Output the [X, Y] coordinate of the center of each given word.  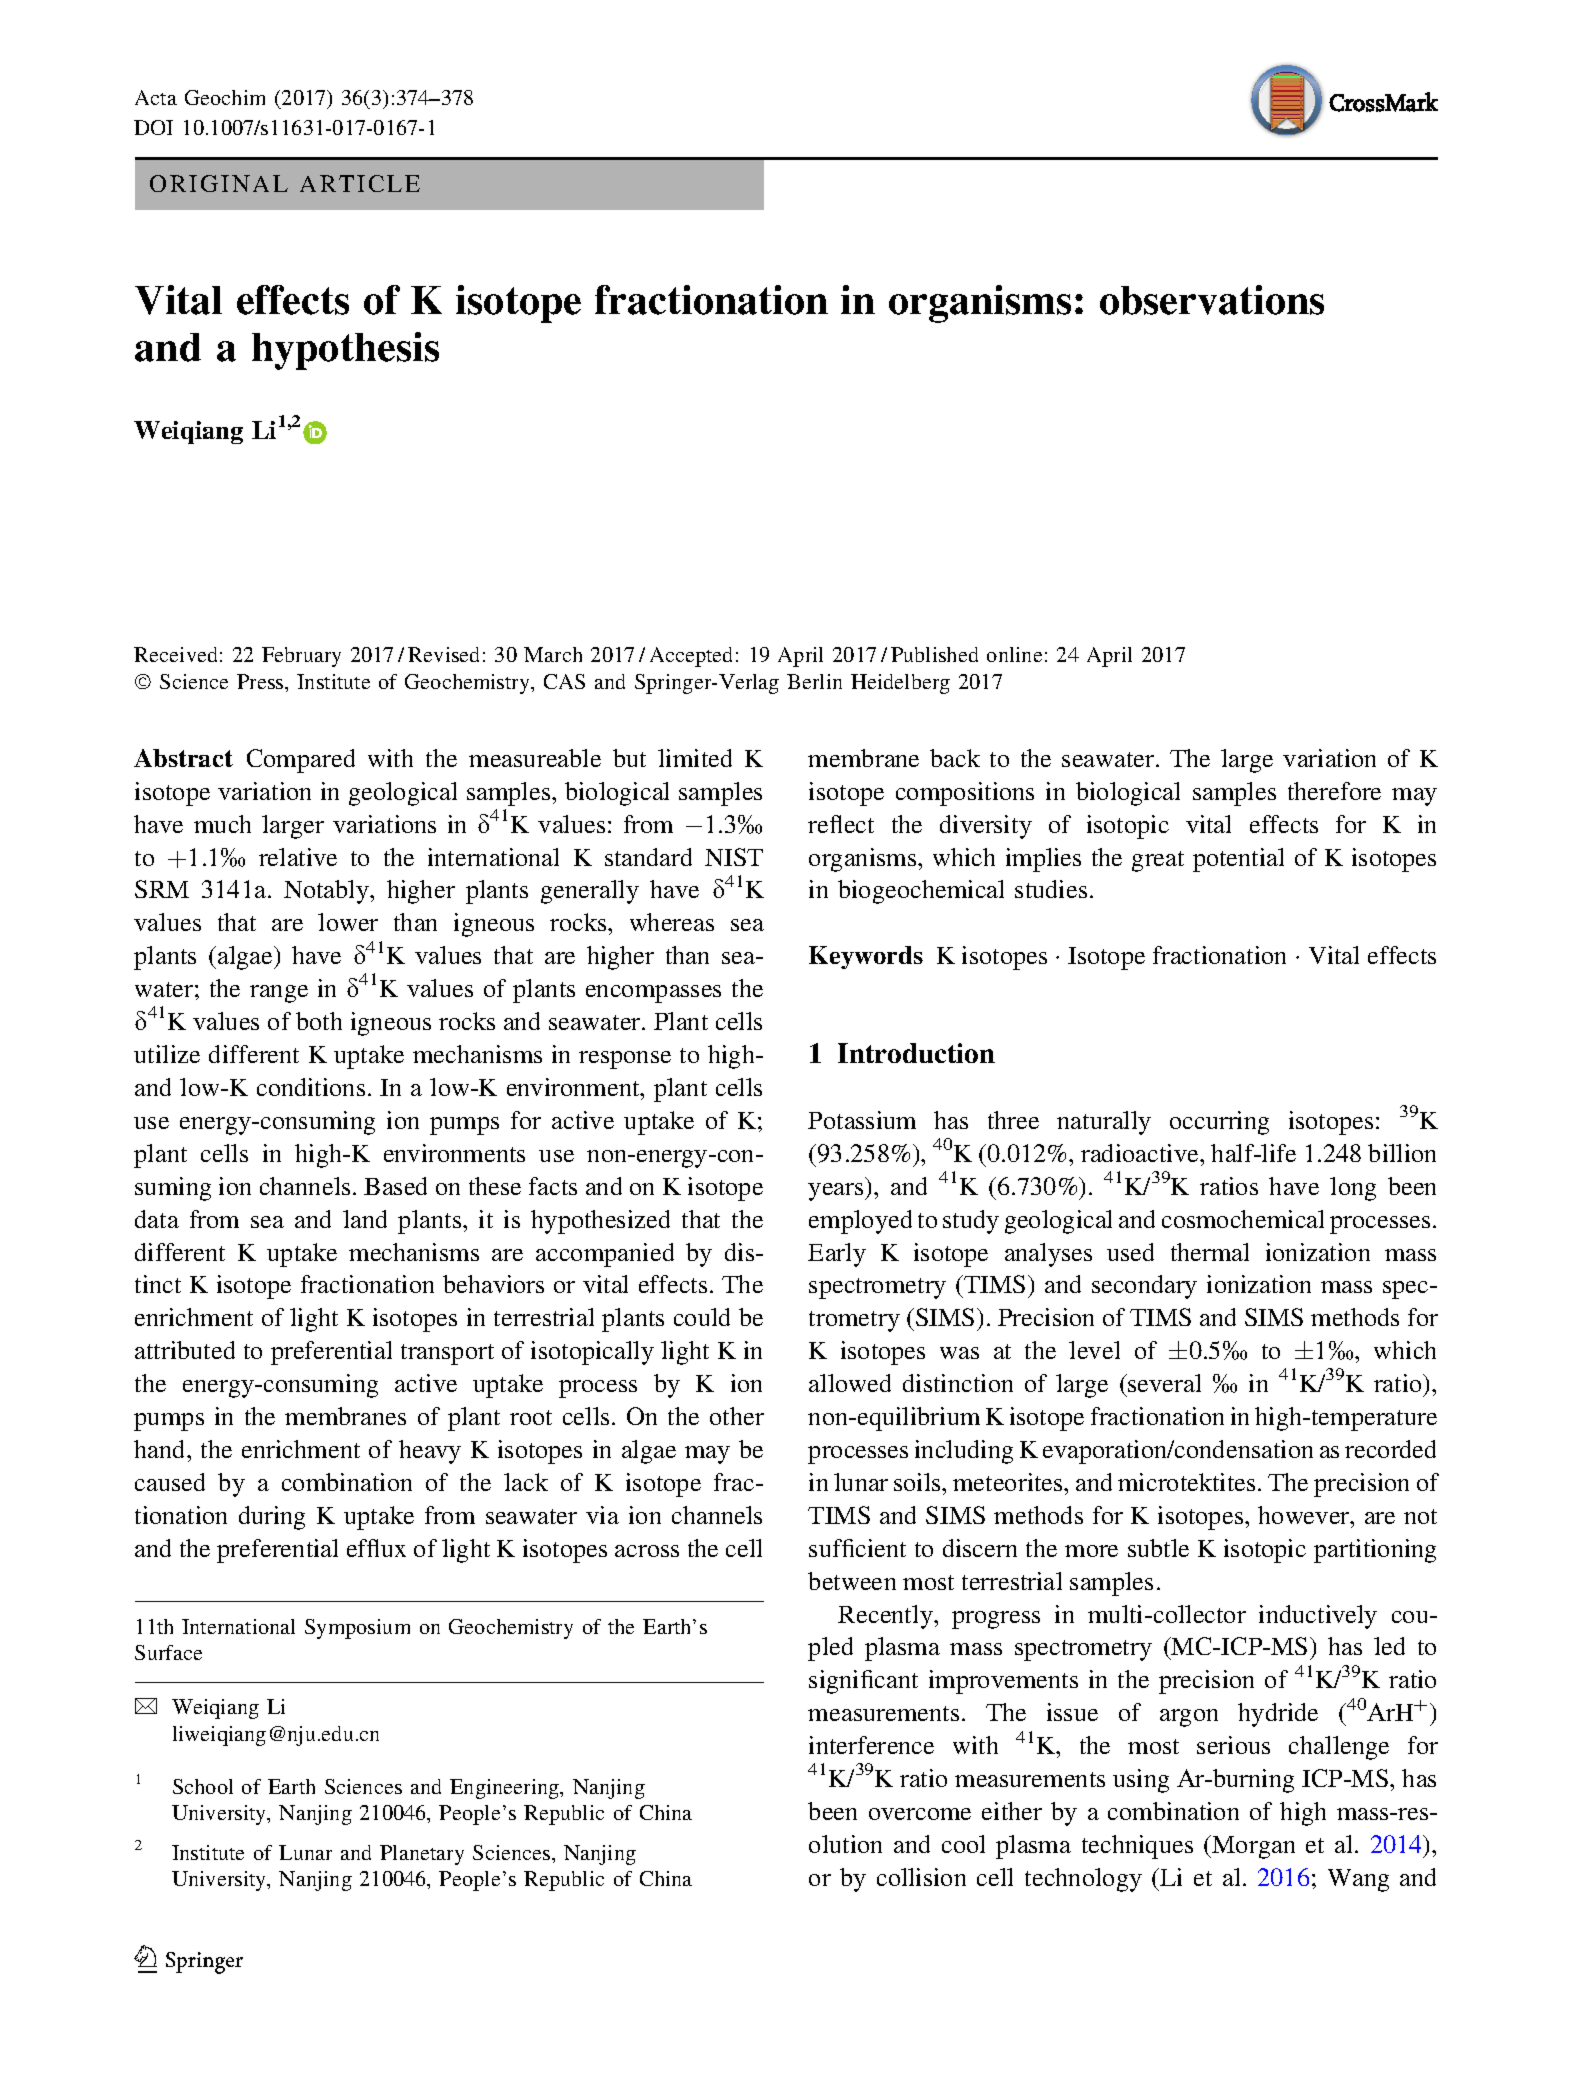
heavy [430, 1452]
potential [1238, 860]
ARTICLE [360, 183]
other [737, 1416]
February [301, 657]
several [1164, 1383]
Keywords [866, 957]
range [279, 994]
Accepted [691, 657]
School [203, 1786]
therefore [1334, 791]
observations [1212, 300]
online [1014, 654]
